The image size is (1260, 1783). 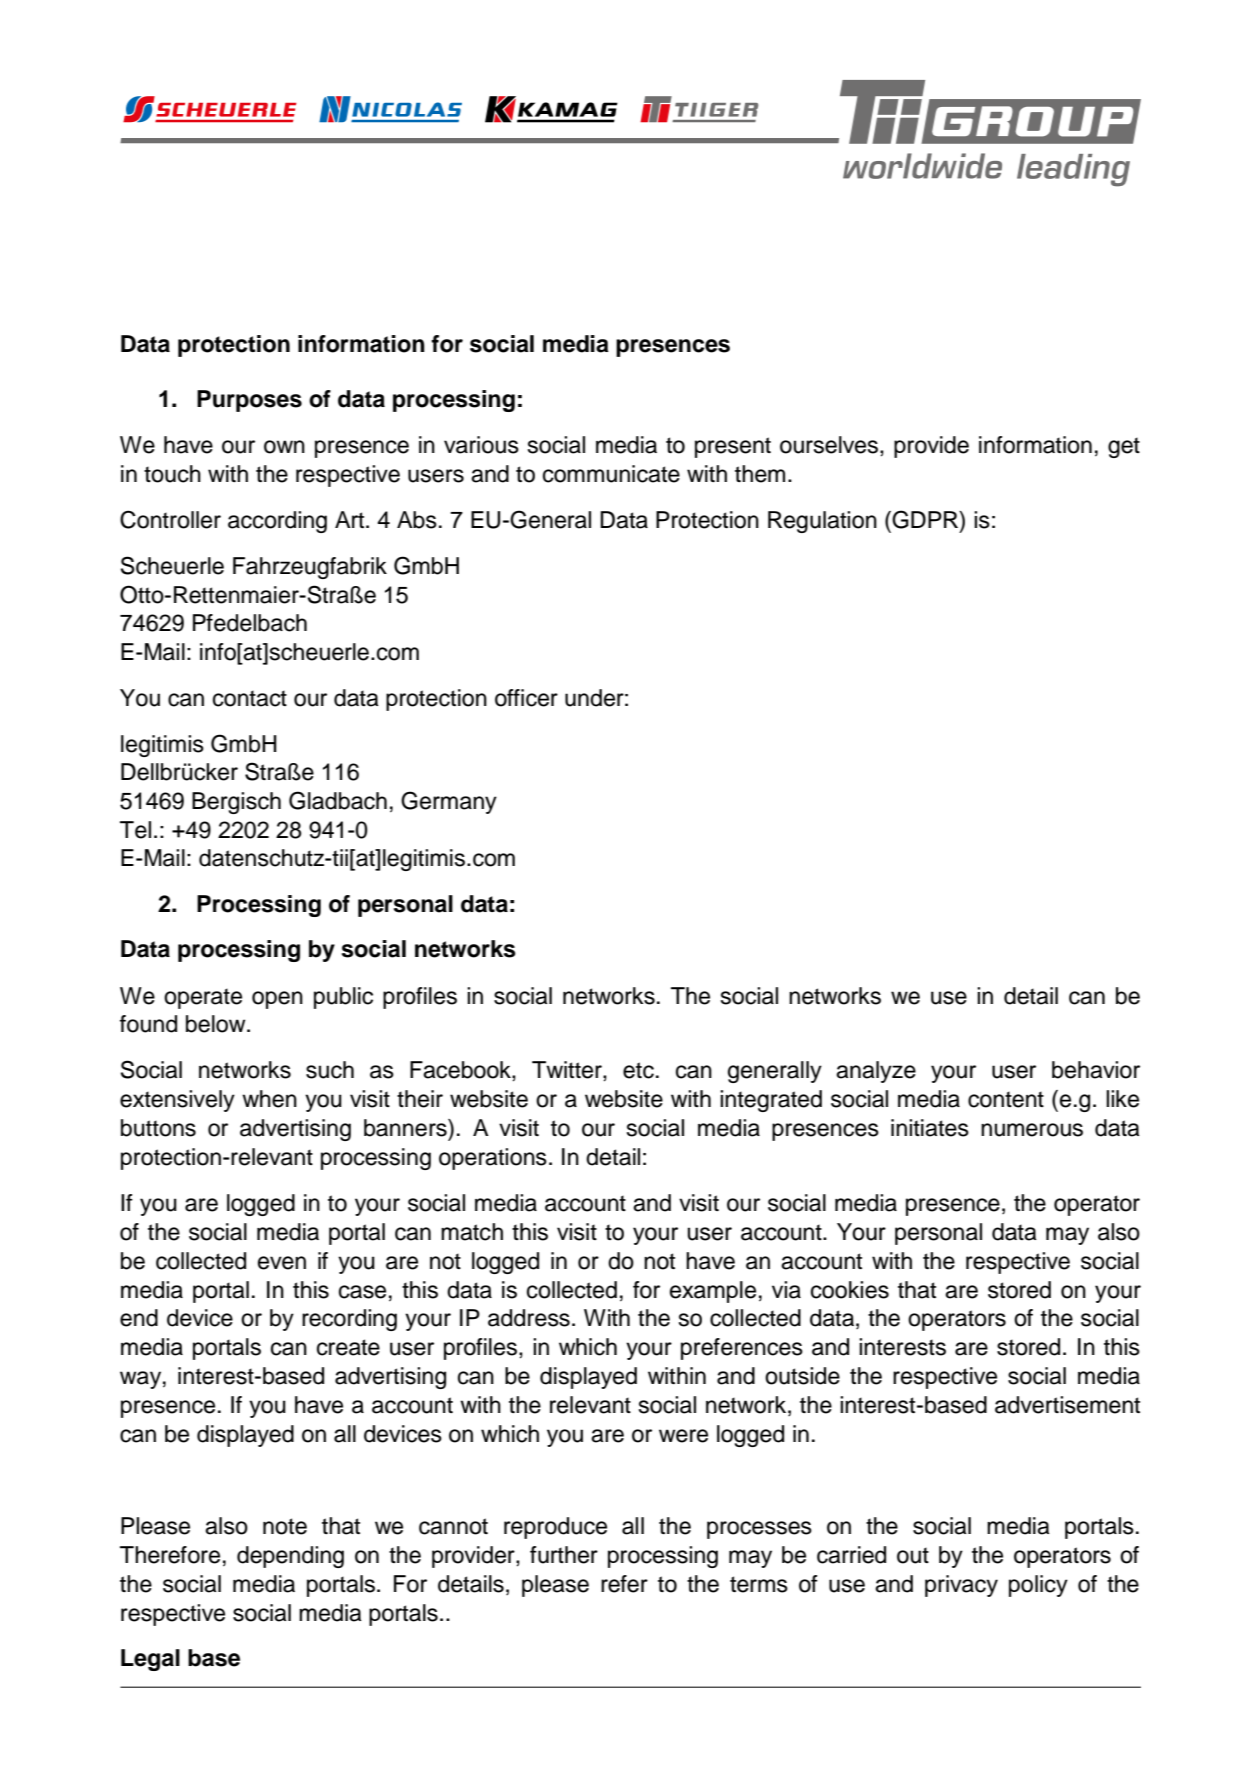 What do you see at coordinates (277, 1000) in the image?
I see `open` at bounding box center [277, 1000].
